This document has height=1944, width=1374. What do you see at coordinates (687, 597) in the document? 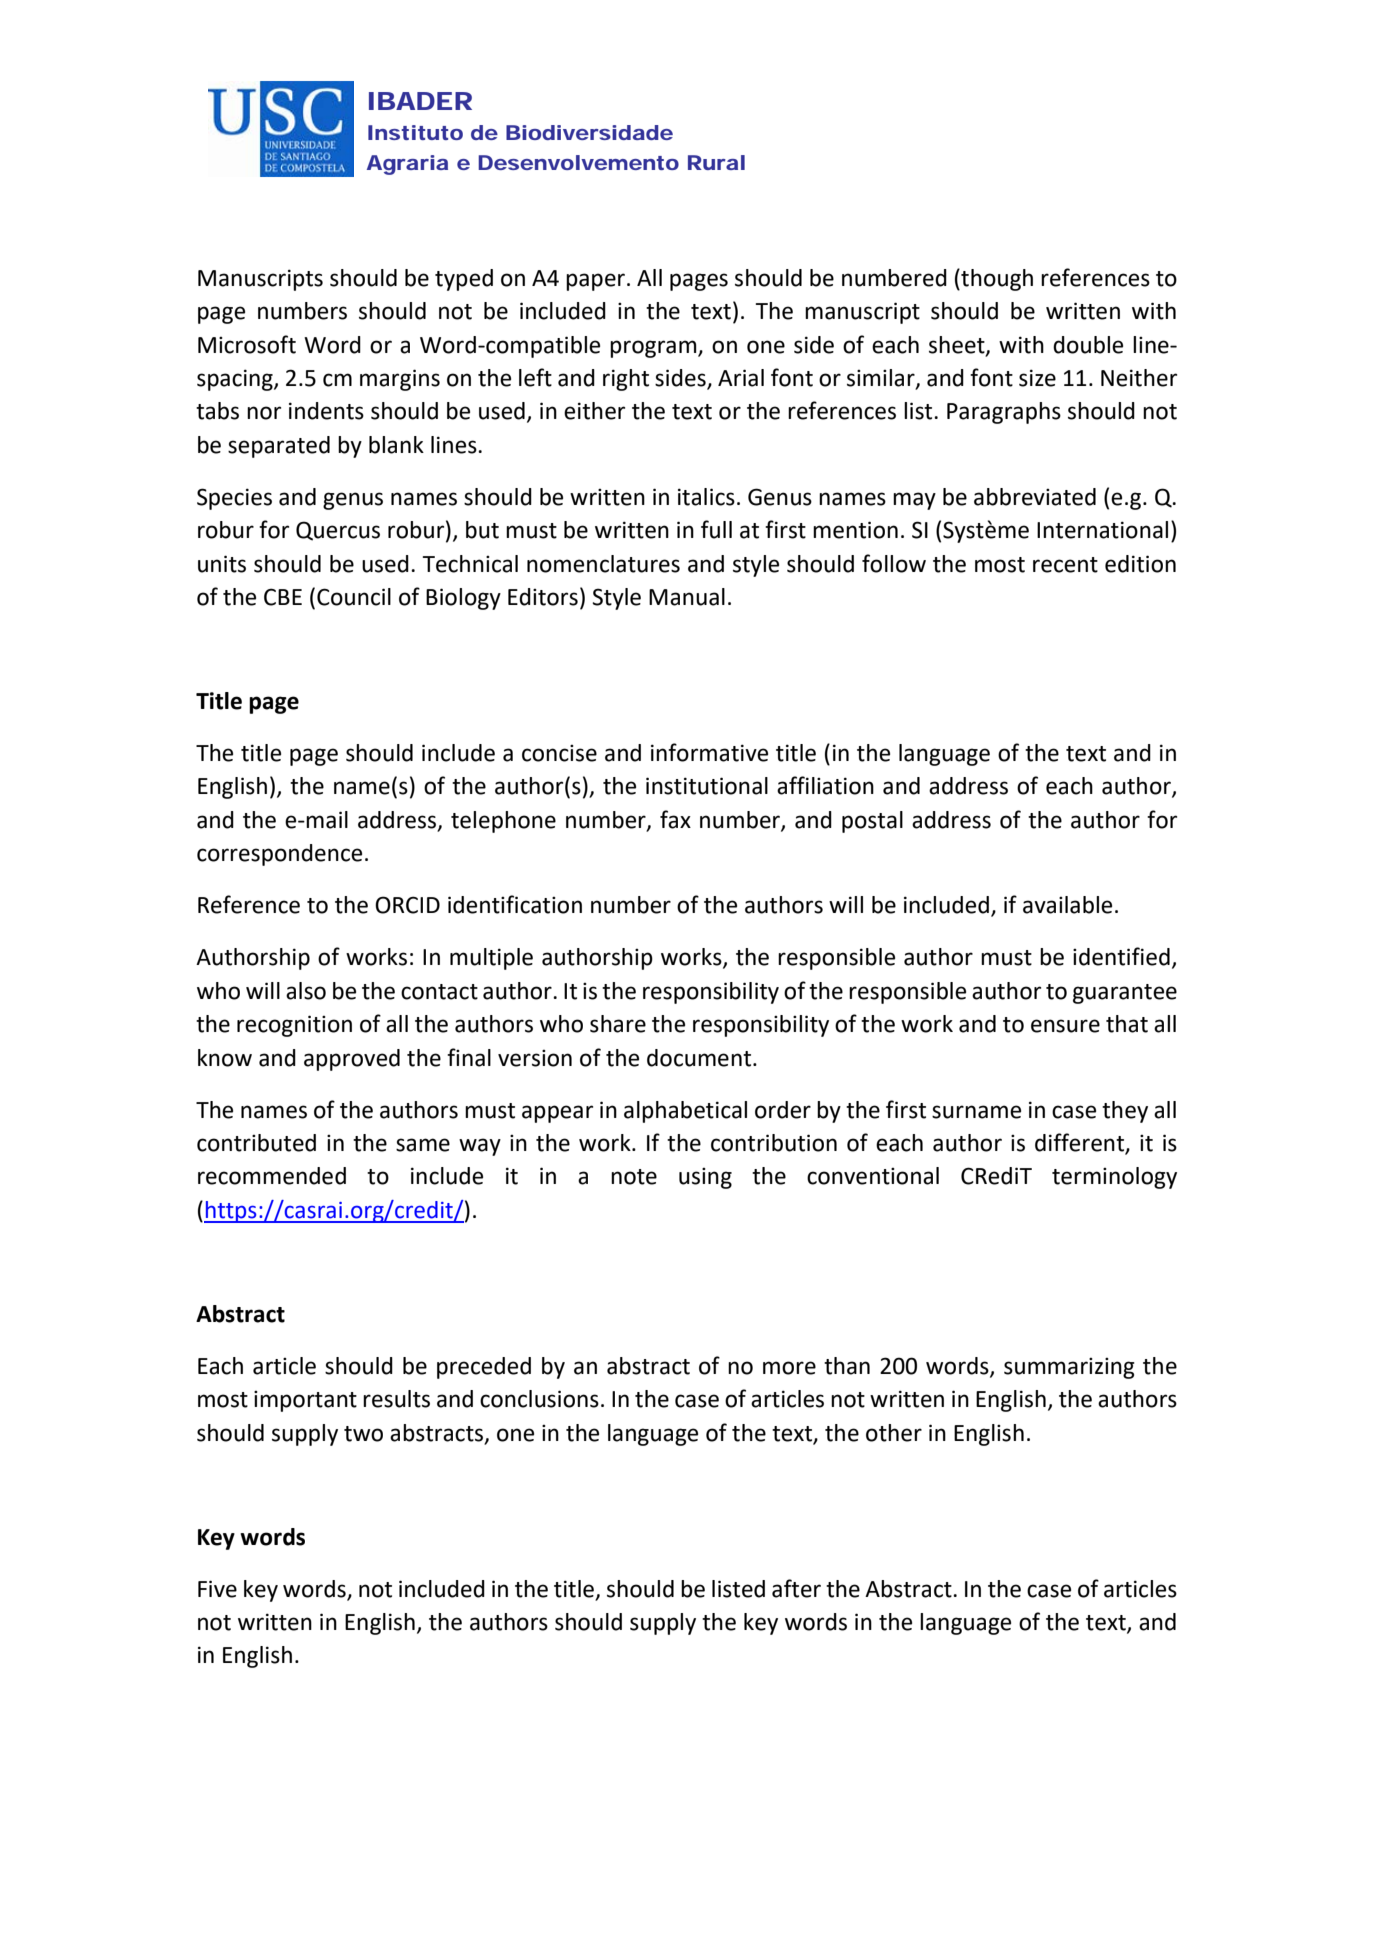
I see `Manual` at bounding box center [687, 597].
